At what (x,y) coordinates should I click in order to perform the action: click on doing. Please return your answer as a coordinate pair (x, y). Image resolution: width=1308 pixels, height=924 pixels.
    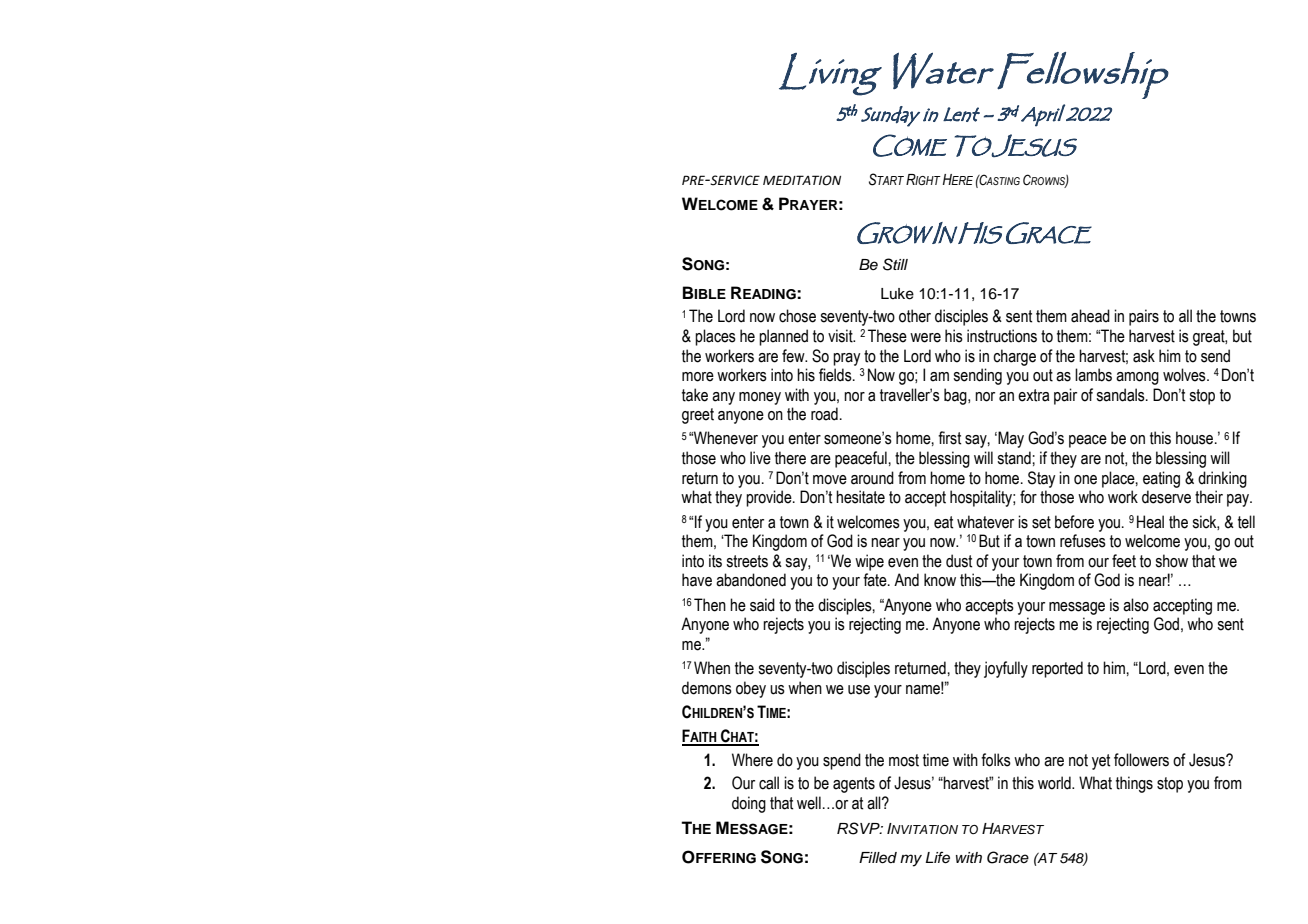
    Looking at the image, I should click on (749, 804).
